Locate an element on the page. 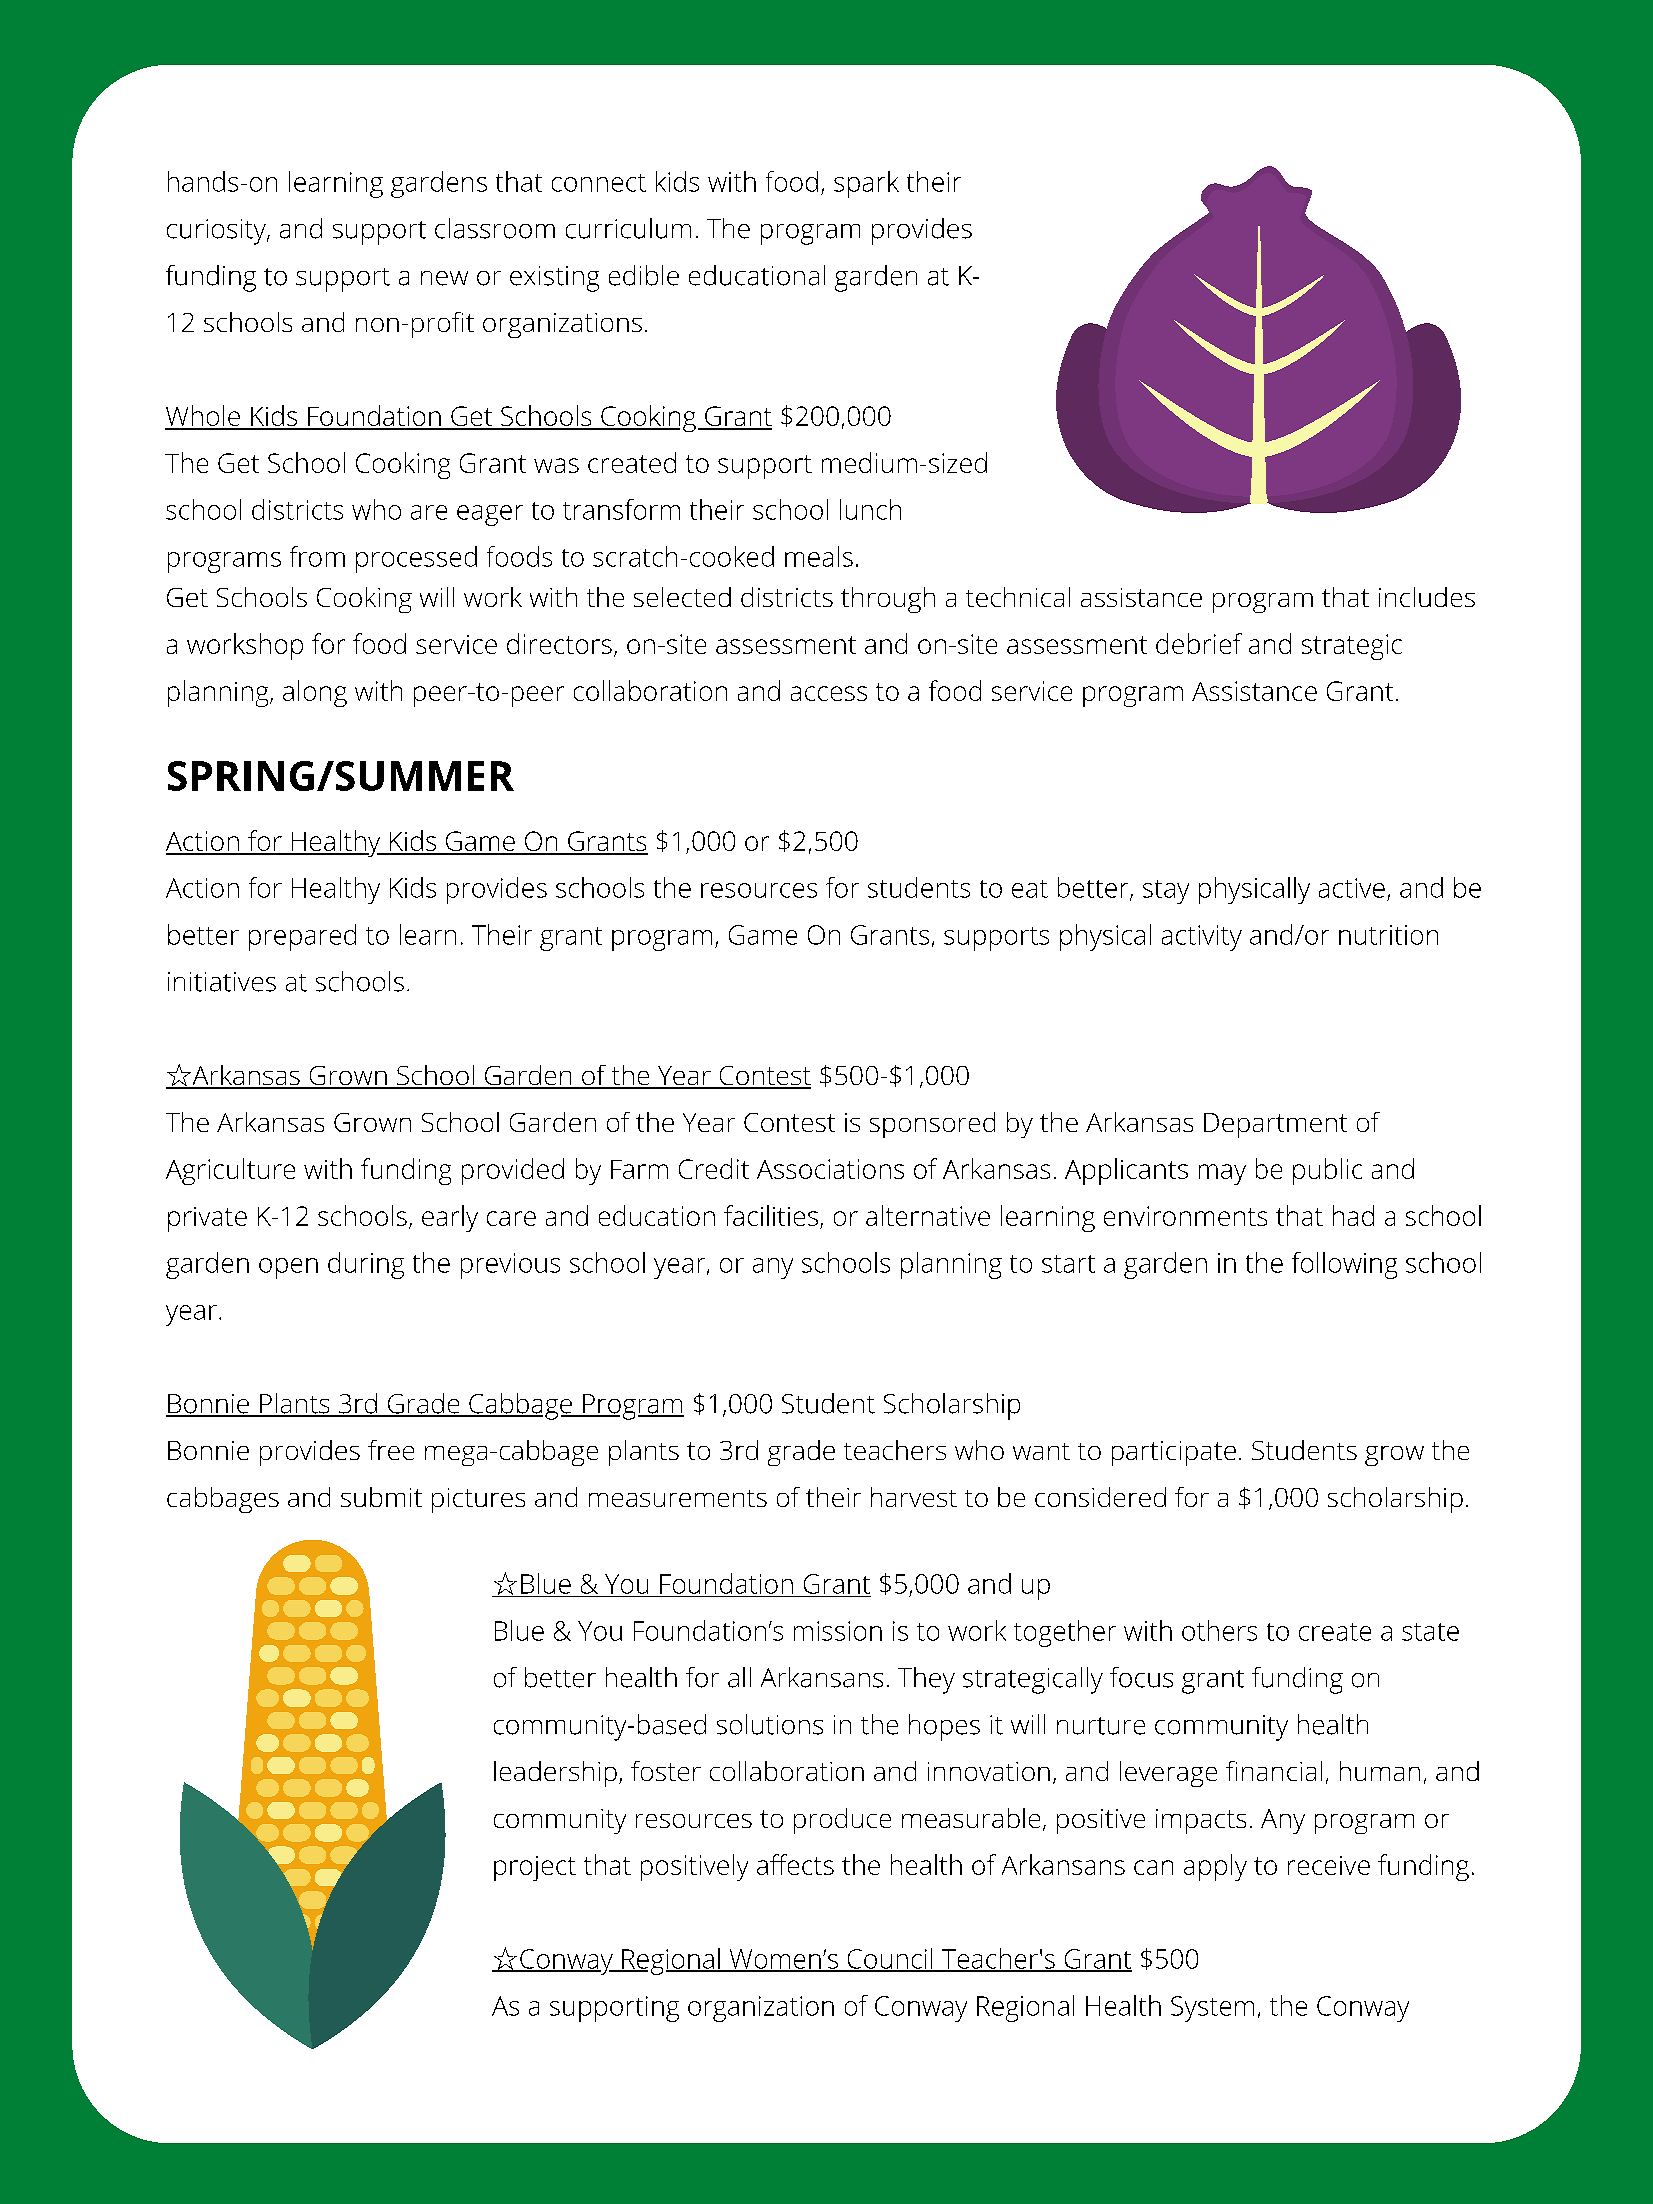 The height and width of the page is (2204, 1653). spark is located at coordinates (866, 184).
